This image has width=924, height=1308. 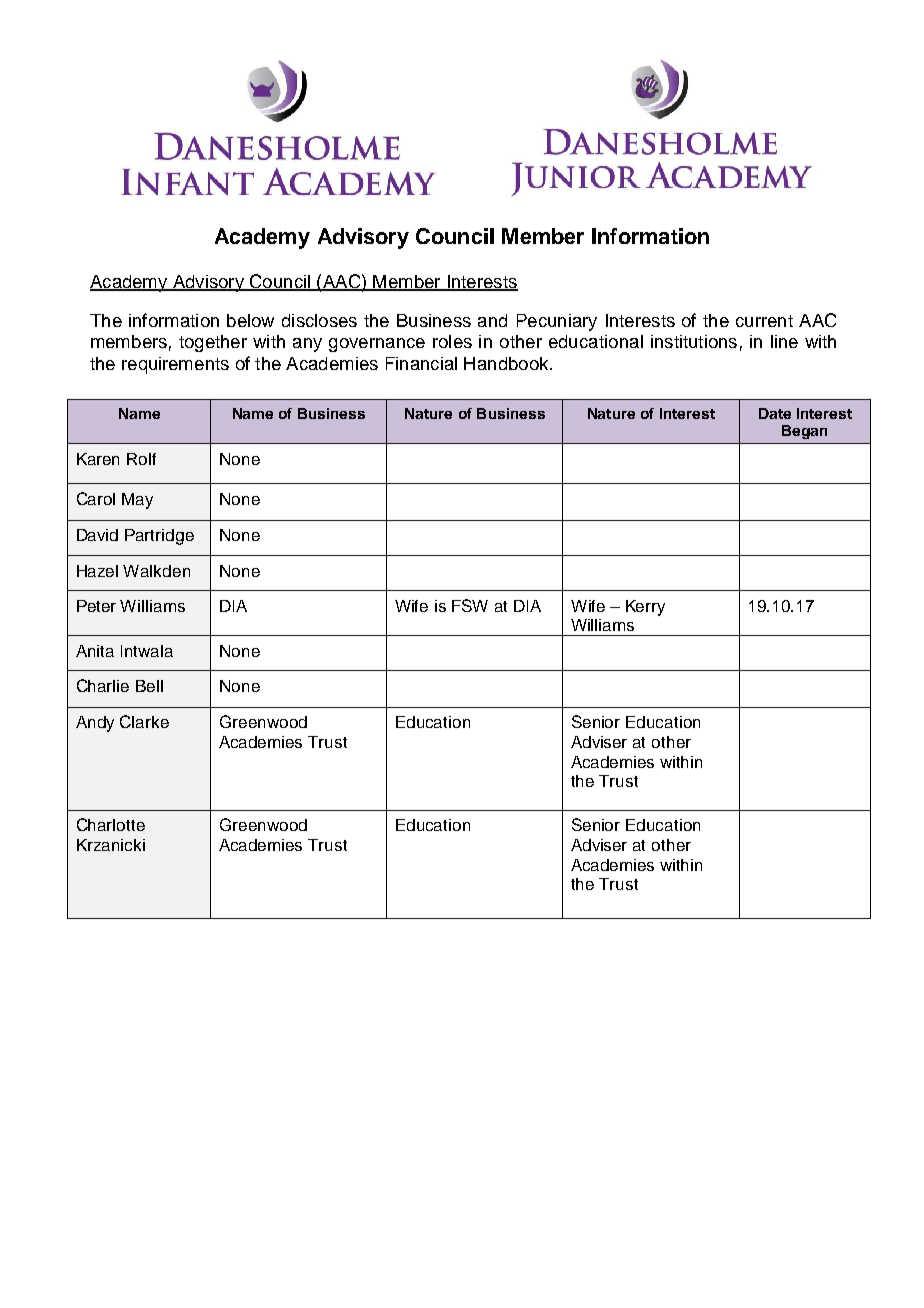 What do you see at coordinates (694, 341) in the image?
I see `institutions` at bounding box center [694, 341].
